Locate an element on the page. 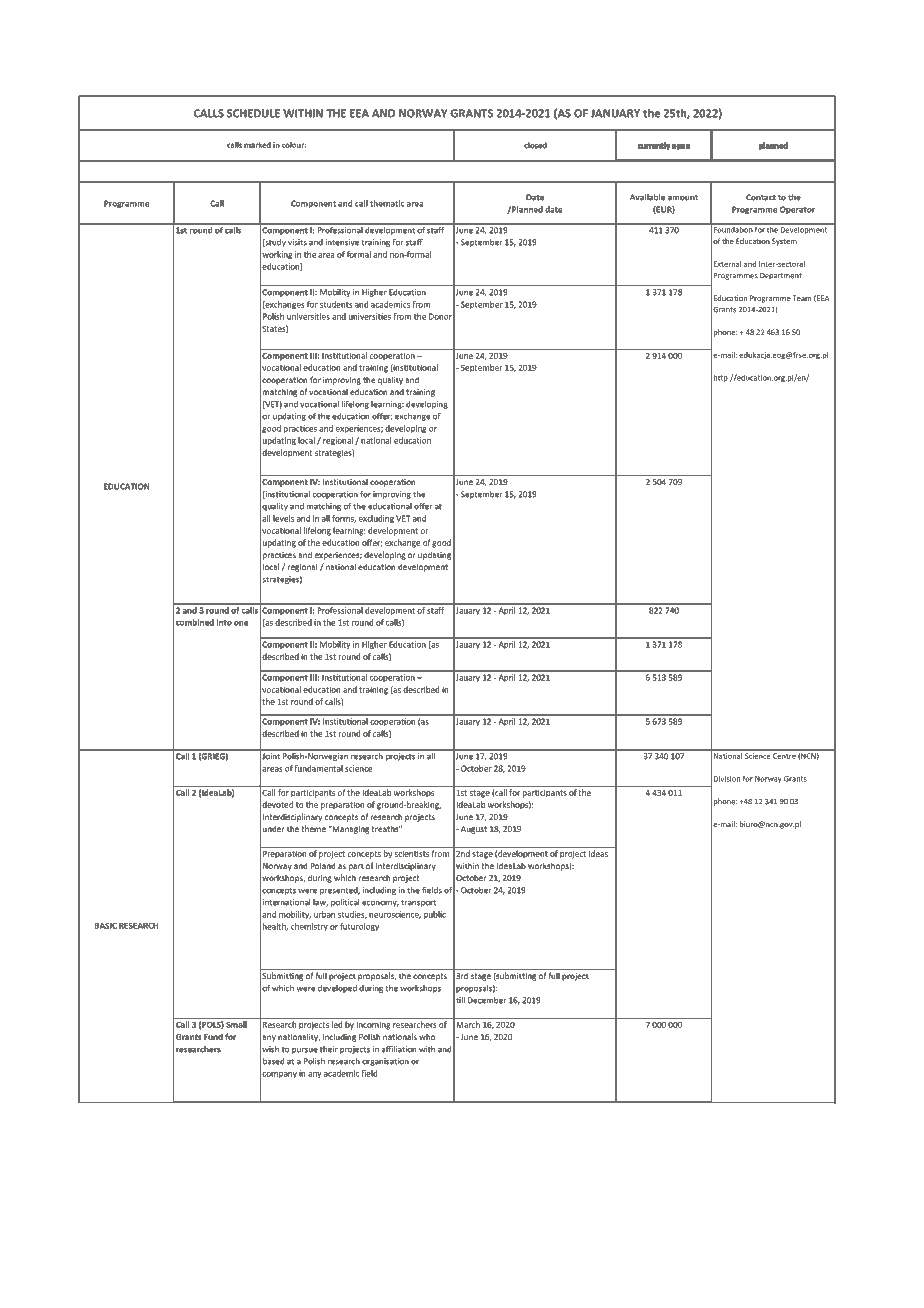  open is located at coordinates (681, 147).
